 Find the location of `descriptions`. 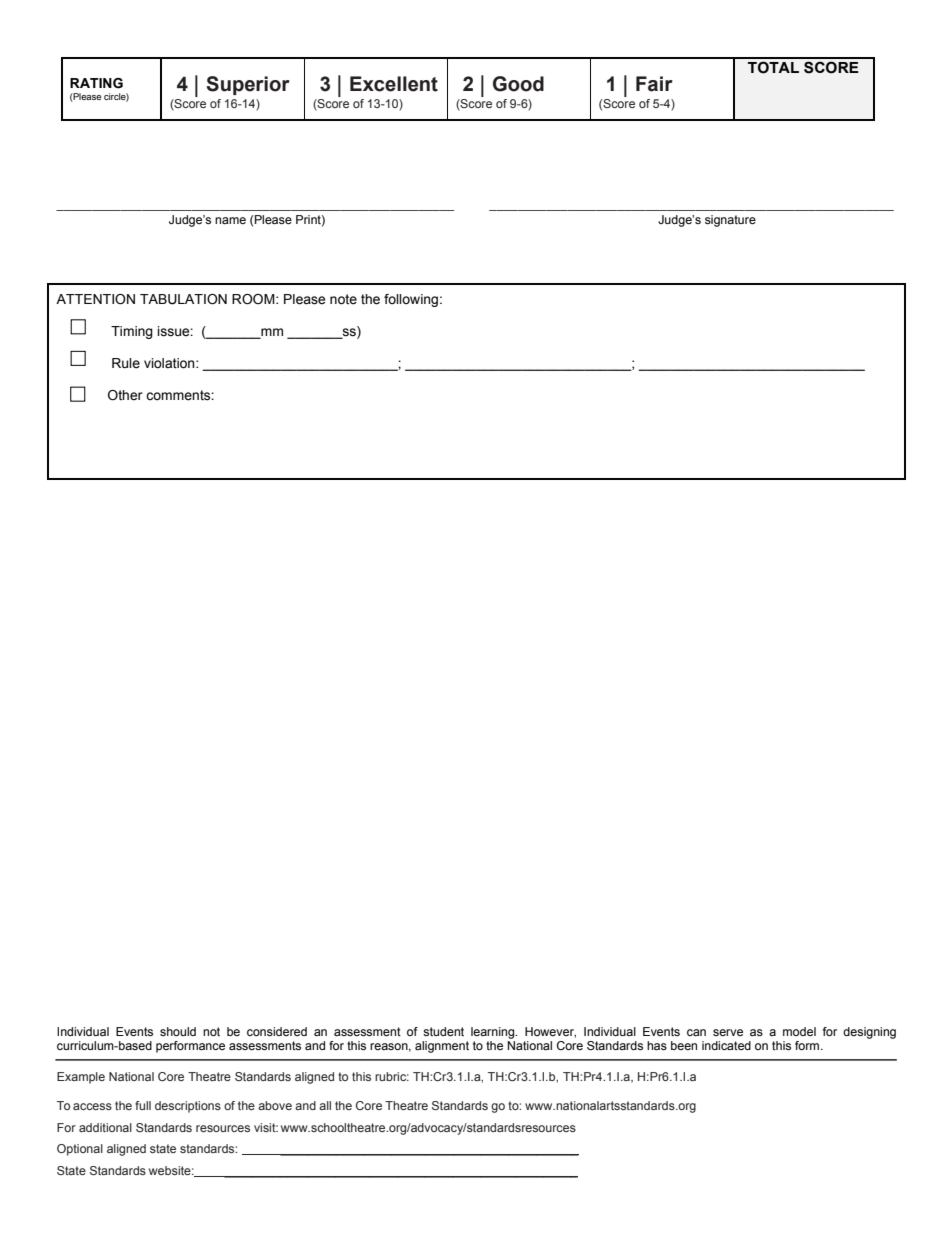

descriptions is located at coordinates (188, 1107).
